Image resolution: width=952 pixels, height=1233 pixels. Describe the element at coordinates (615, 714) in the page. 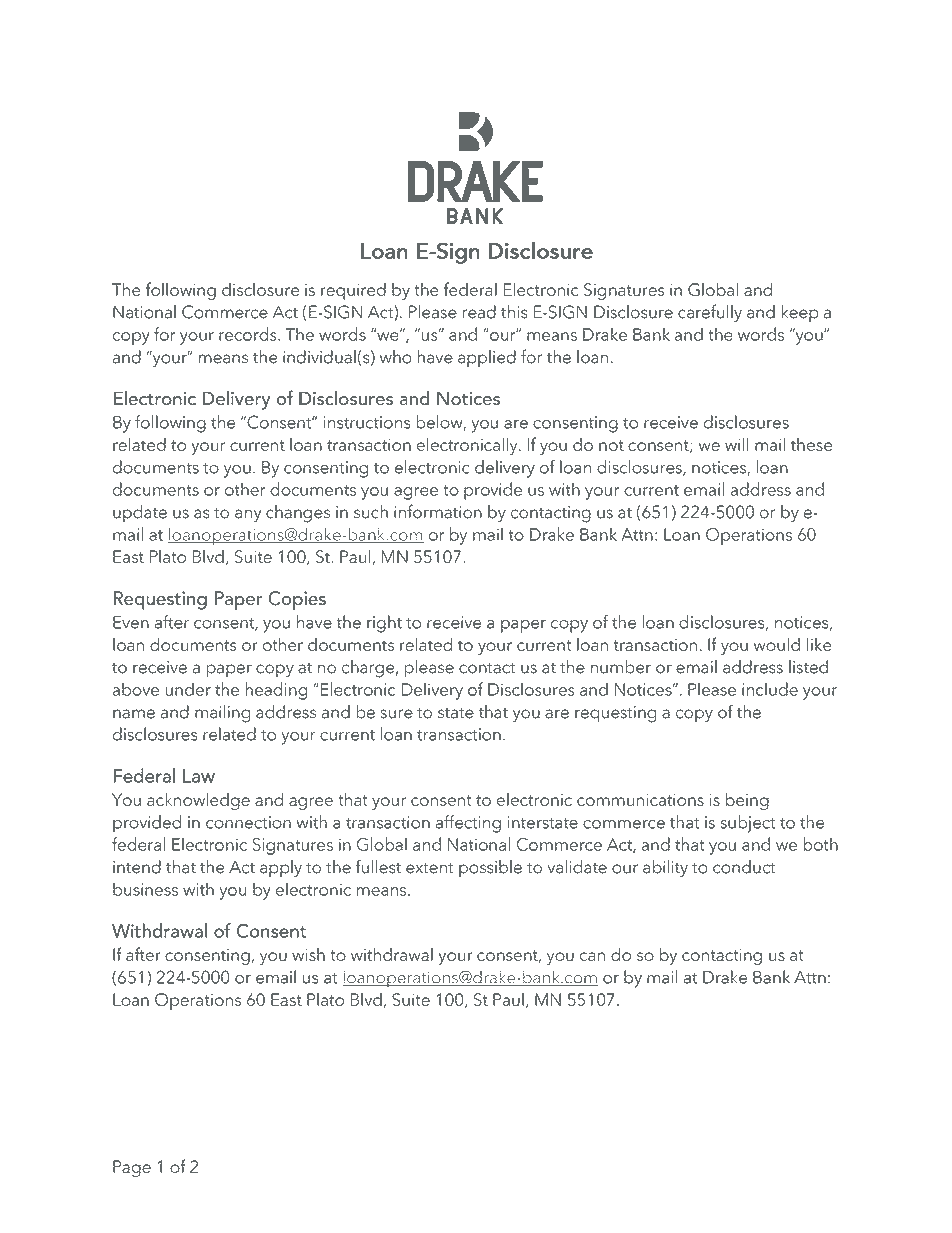

I see `requesting` at that location.
